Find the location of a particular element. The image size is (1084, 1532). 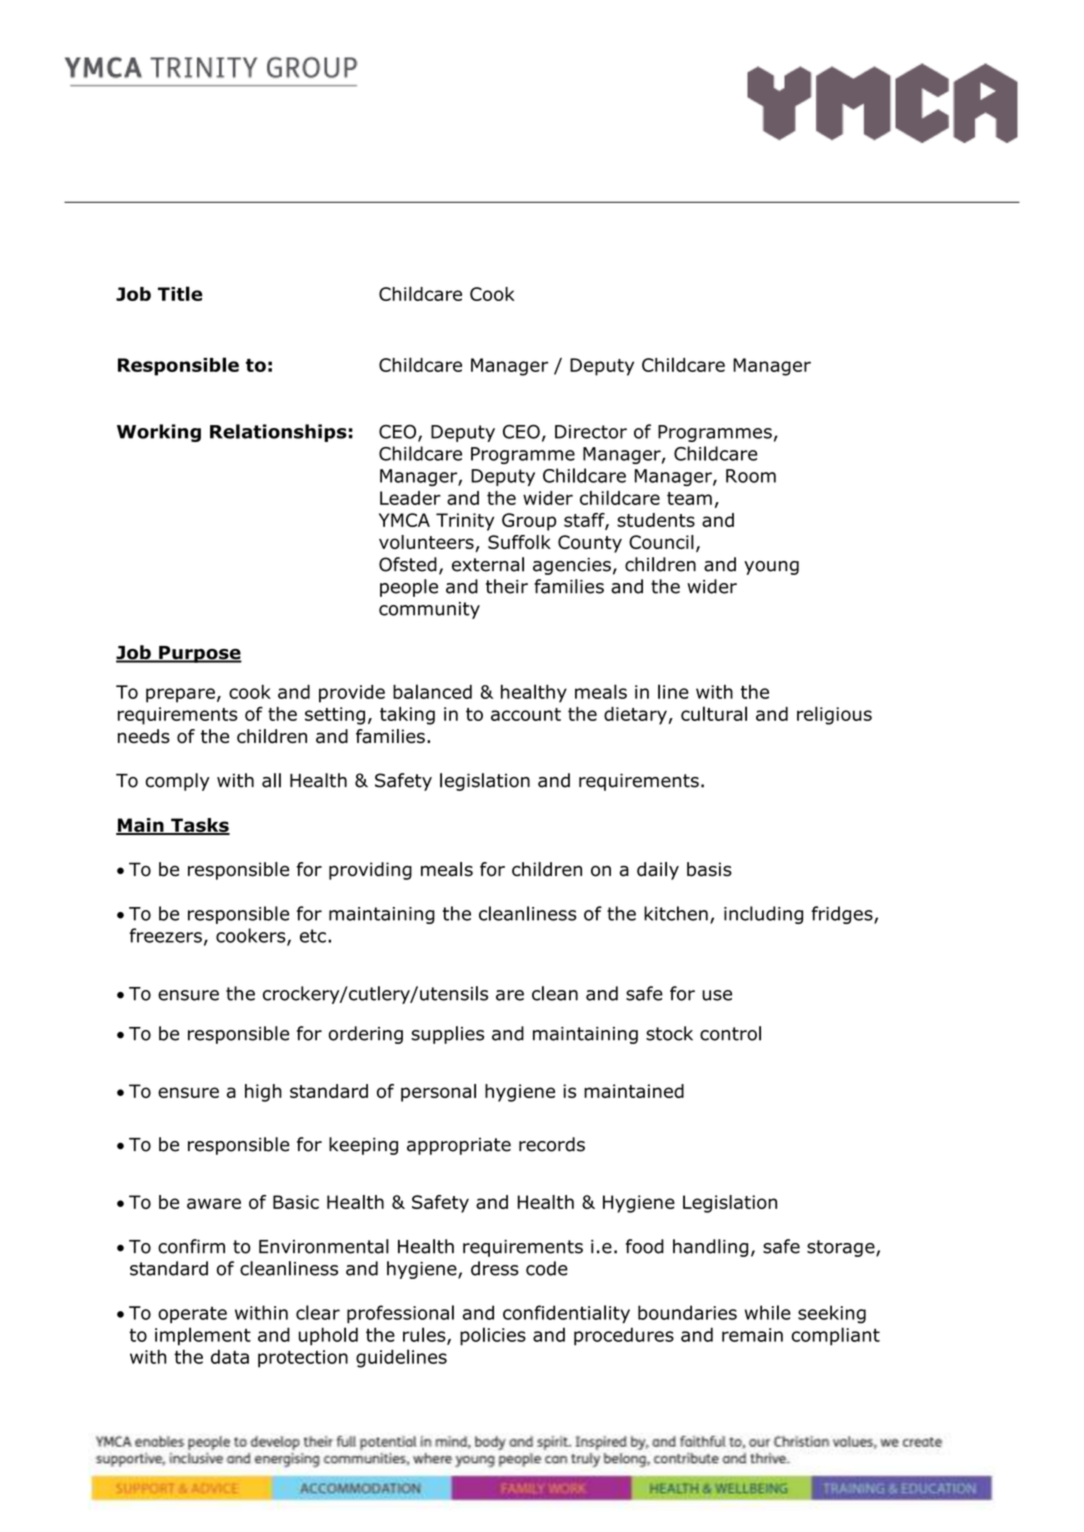

Title is located at coordinates (180, 293).
